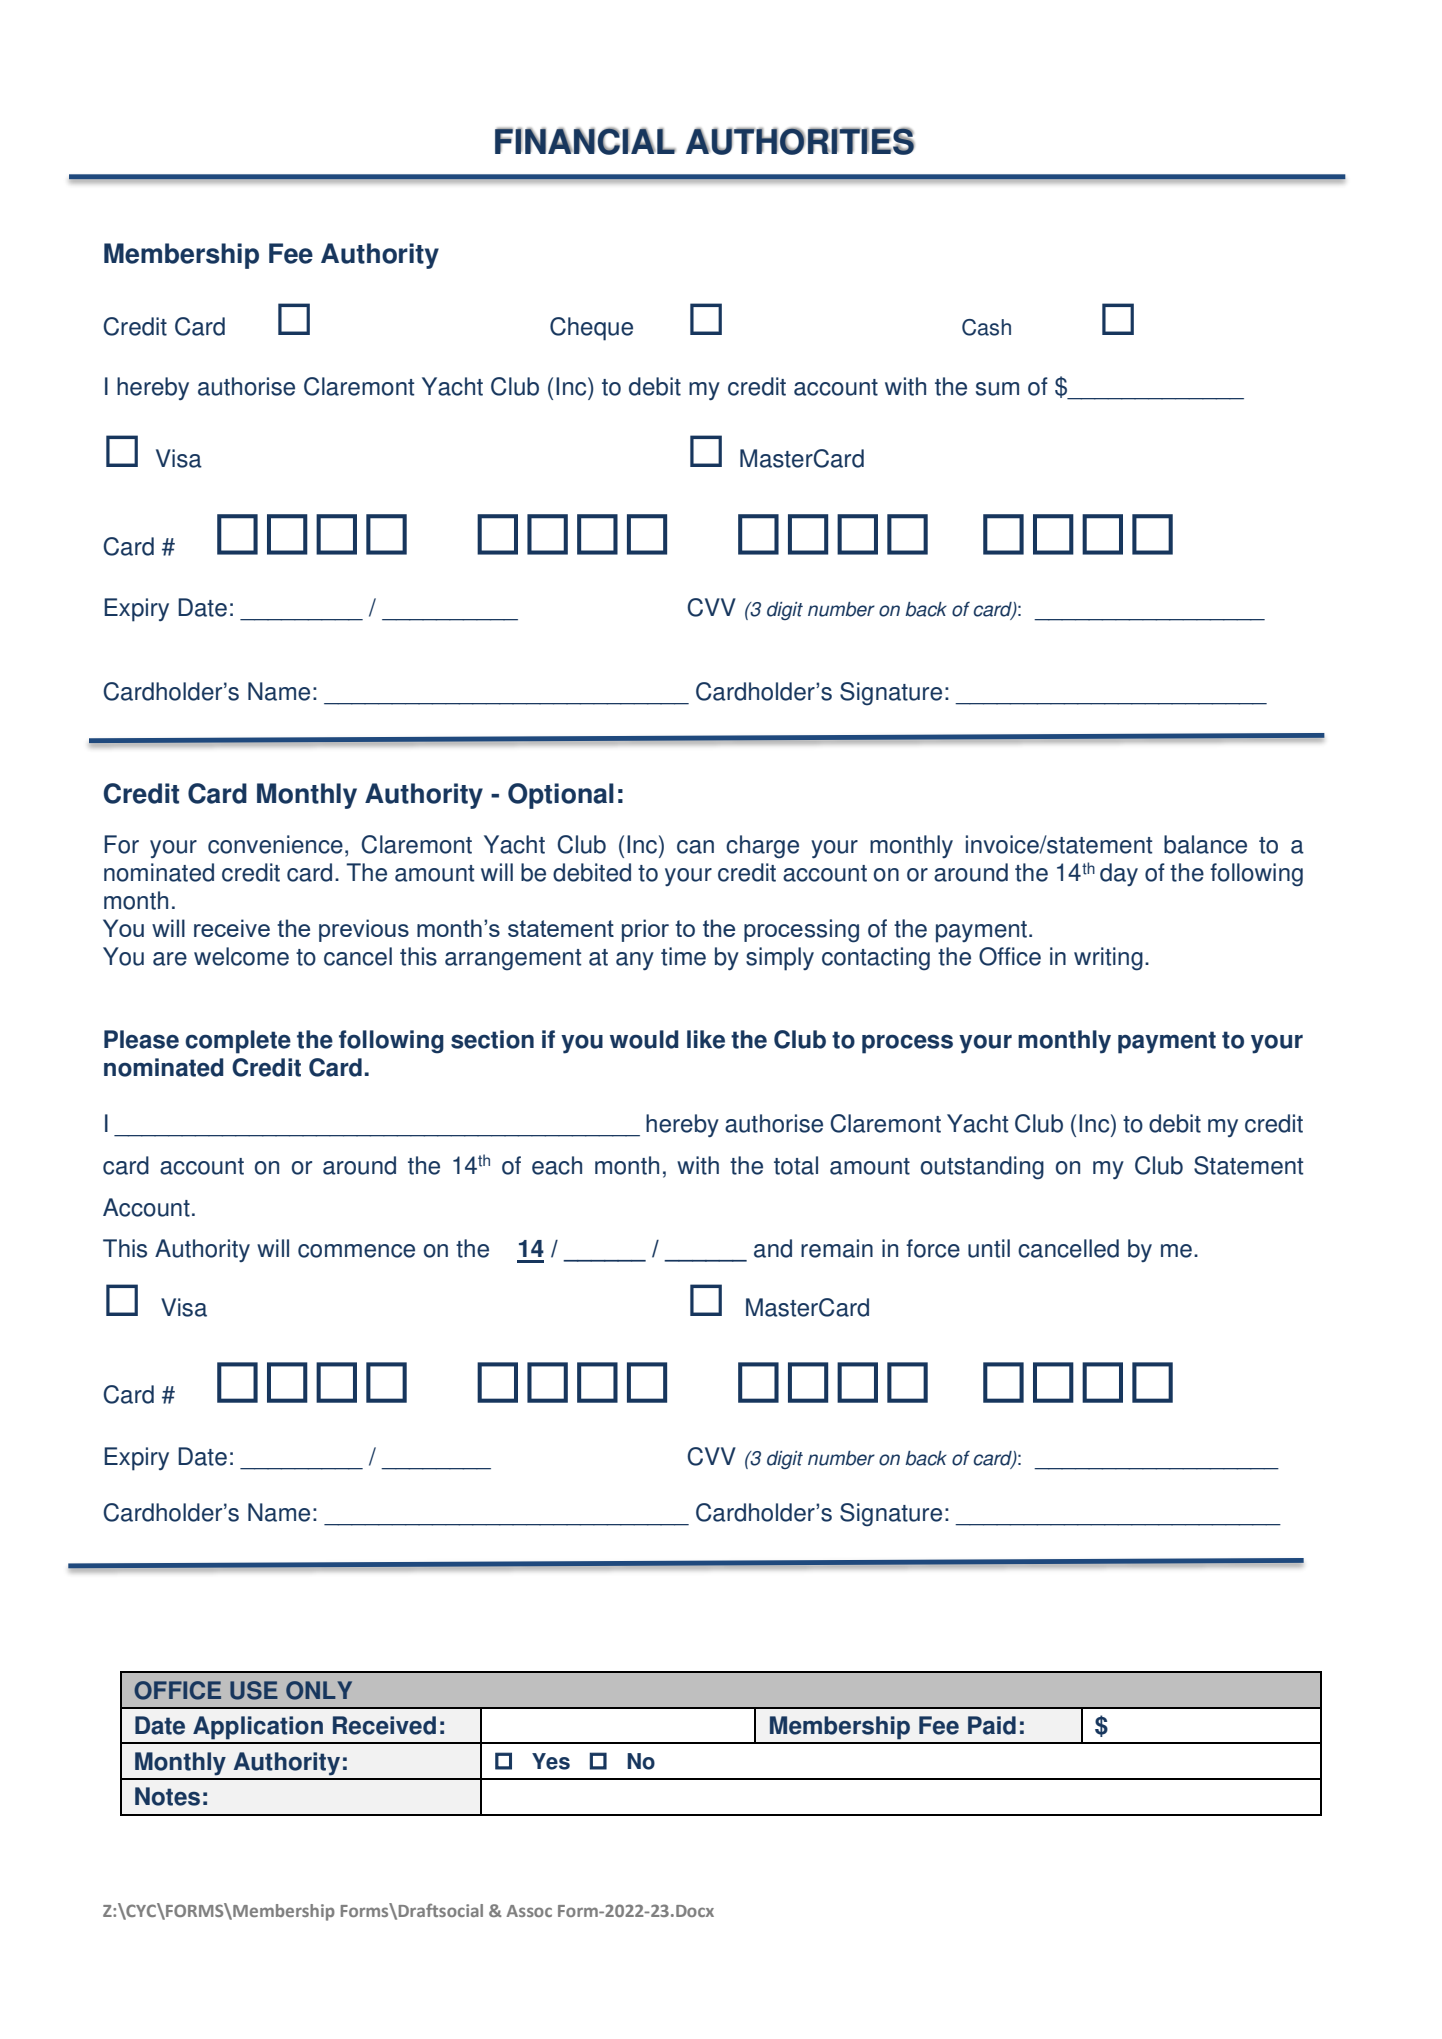  What do you see at coordinates (561, 796) in the screenshot?
I see `Optional` at bounding box center [561, 796].
